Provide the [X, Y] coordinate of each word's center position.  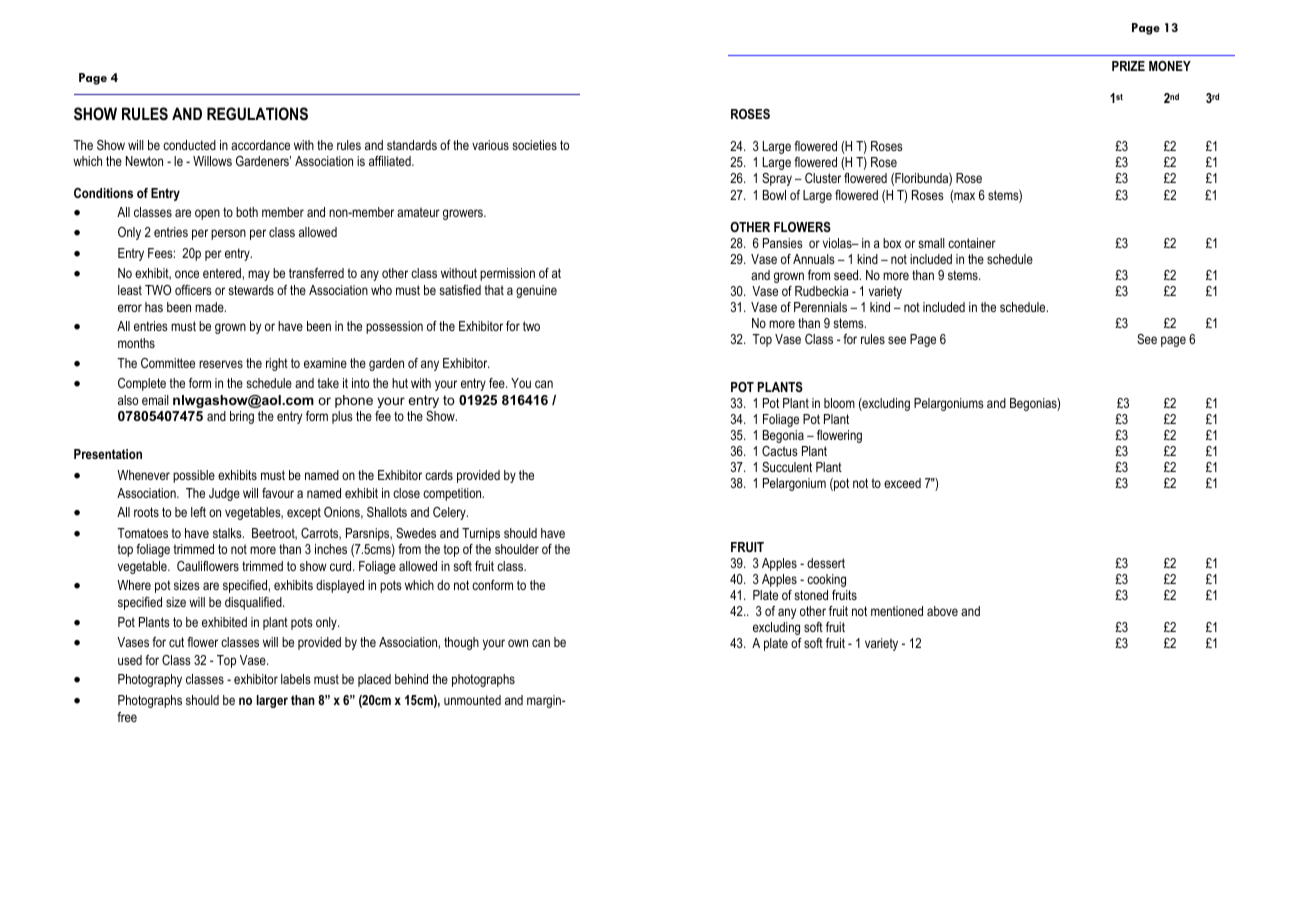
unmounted [472, 700]
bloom [839, 403]
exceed [902, 483]
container [972, 243]
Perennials [820, 307]
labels [296, 679]
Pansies [783, 243]
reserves [221, 364]
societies [534, 145]
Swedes [416, 533]
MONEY [1170, 66]
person [228, 234]
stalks [228, 533]
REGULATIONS [257, 113]
